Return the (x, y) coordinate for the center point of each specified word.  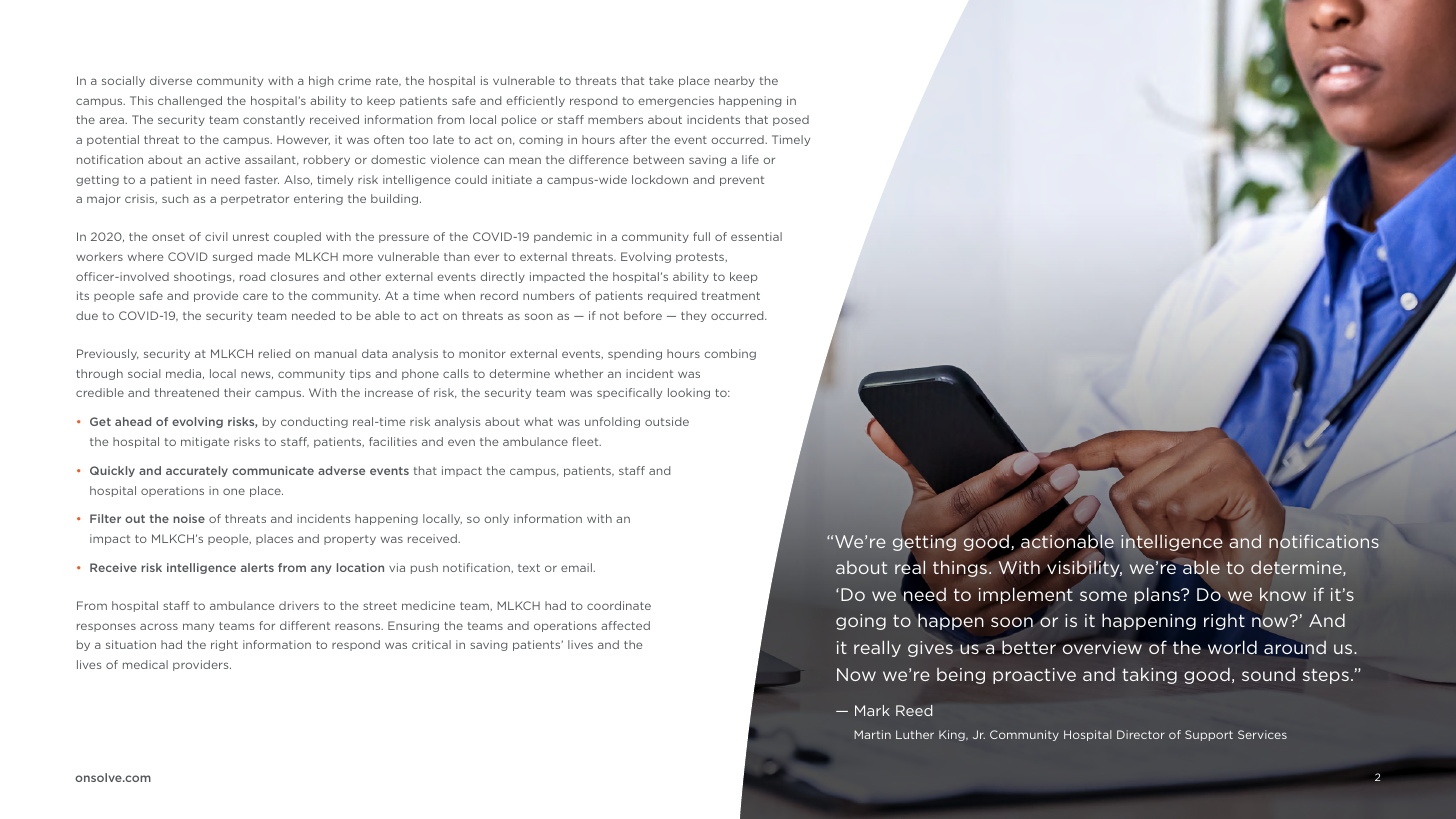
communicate (273, 470)
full (701, 236)
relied (274, 353)
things (961, 568)
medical (145, 664)
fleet (586, 441)
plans (1158, 595)
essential (756, 236)
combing (730, 354)
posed (791, 120)
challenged (190, 101)
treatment (731, 296)
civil (216, 236)
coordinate (619, 605)
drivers (299, 605)
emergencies (676, 101)
